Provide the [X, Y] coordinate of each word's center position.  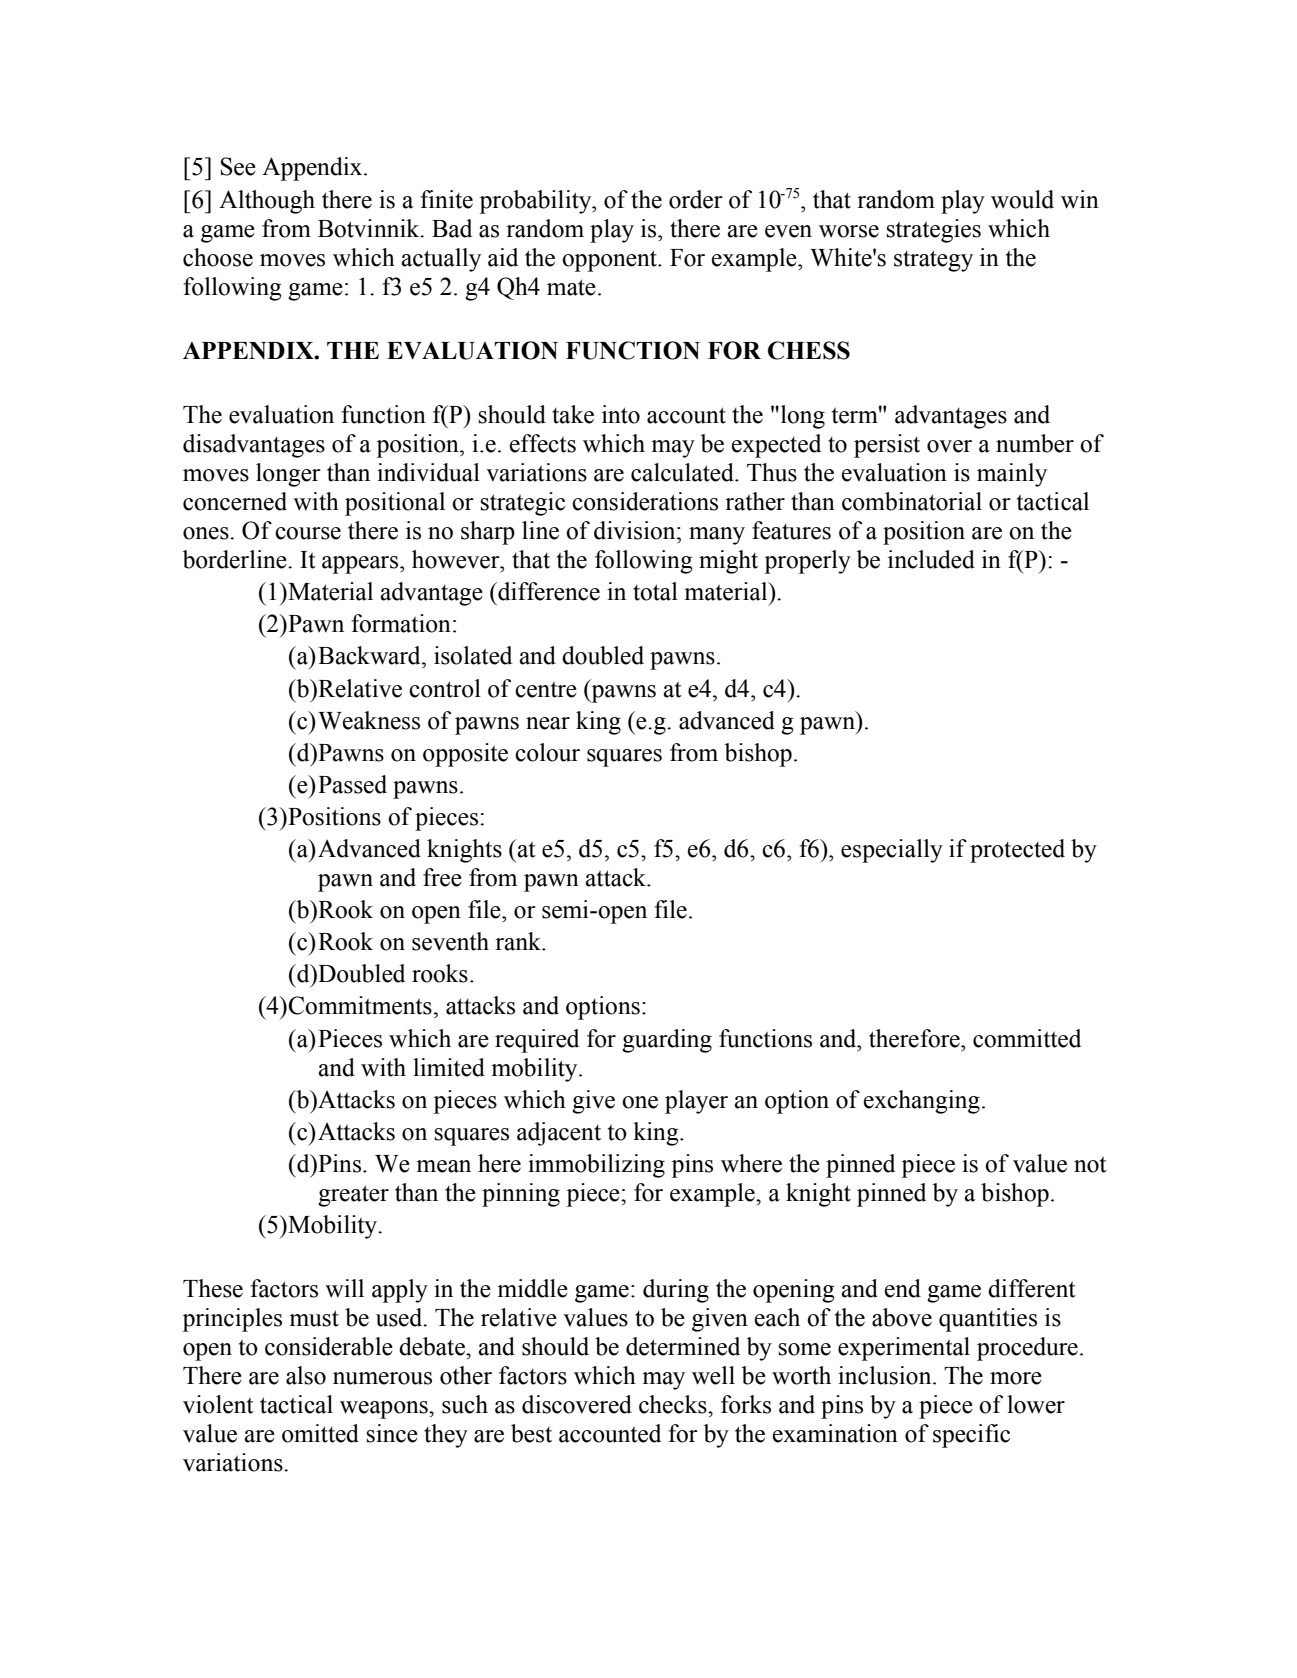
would [1022, 199]
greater [353, 1196]
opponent [610, 261]
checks [674, 1404]
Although [267, 202]
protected [1017, 851]
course [308, 533]
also [306, 1375]
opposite [465, 755]
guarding [667, 1041]
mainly [1012, 475]
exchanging [922, 1102]
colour [547, 752]
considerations [645, 501]
